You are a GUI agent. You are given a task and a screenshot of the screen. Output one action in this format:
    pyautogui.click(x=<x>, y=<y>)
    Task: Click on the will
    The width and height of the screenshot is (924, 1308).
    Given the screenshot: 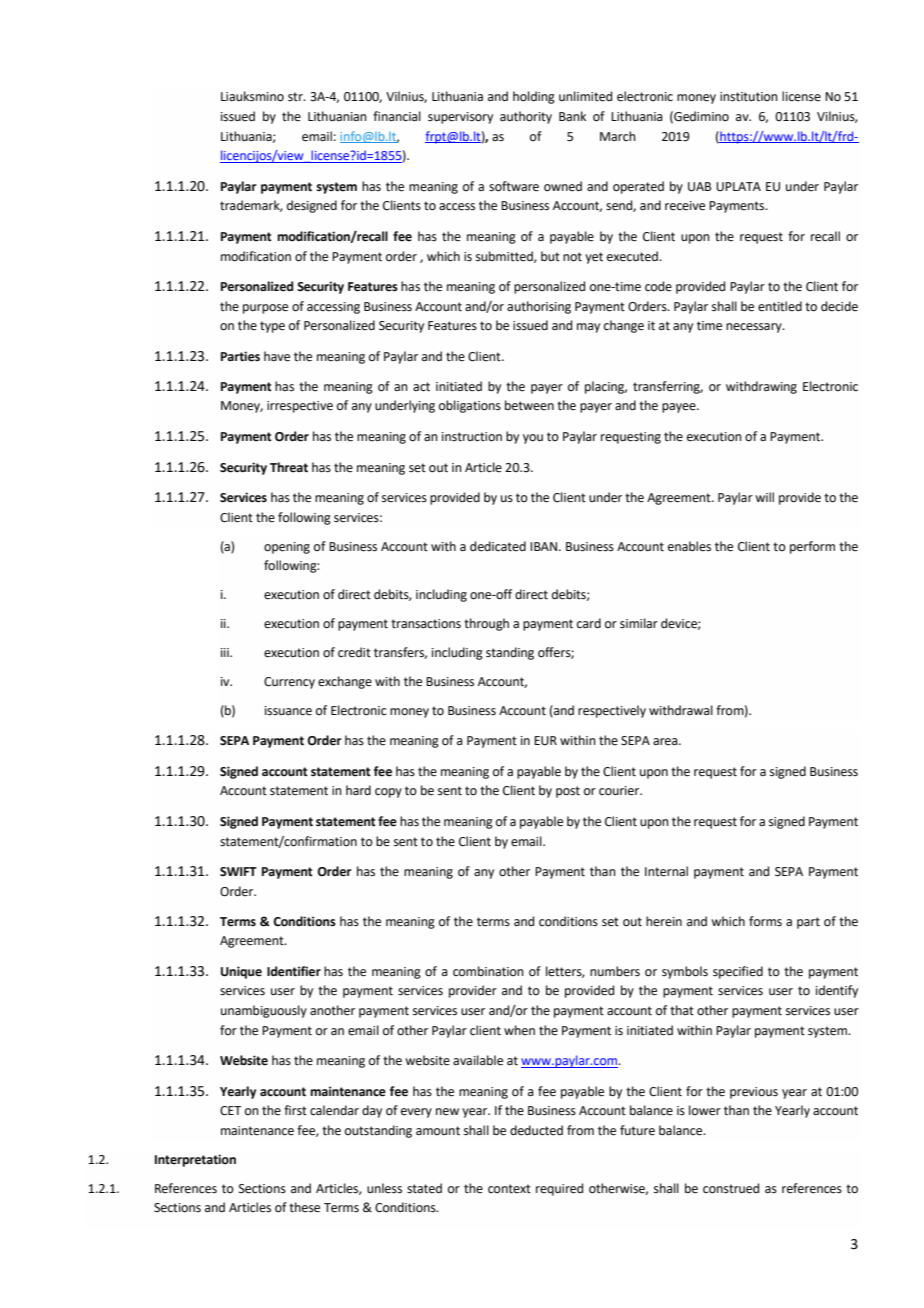 What is the action you would take?
    pyautogui.click(x=764, y=497)
